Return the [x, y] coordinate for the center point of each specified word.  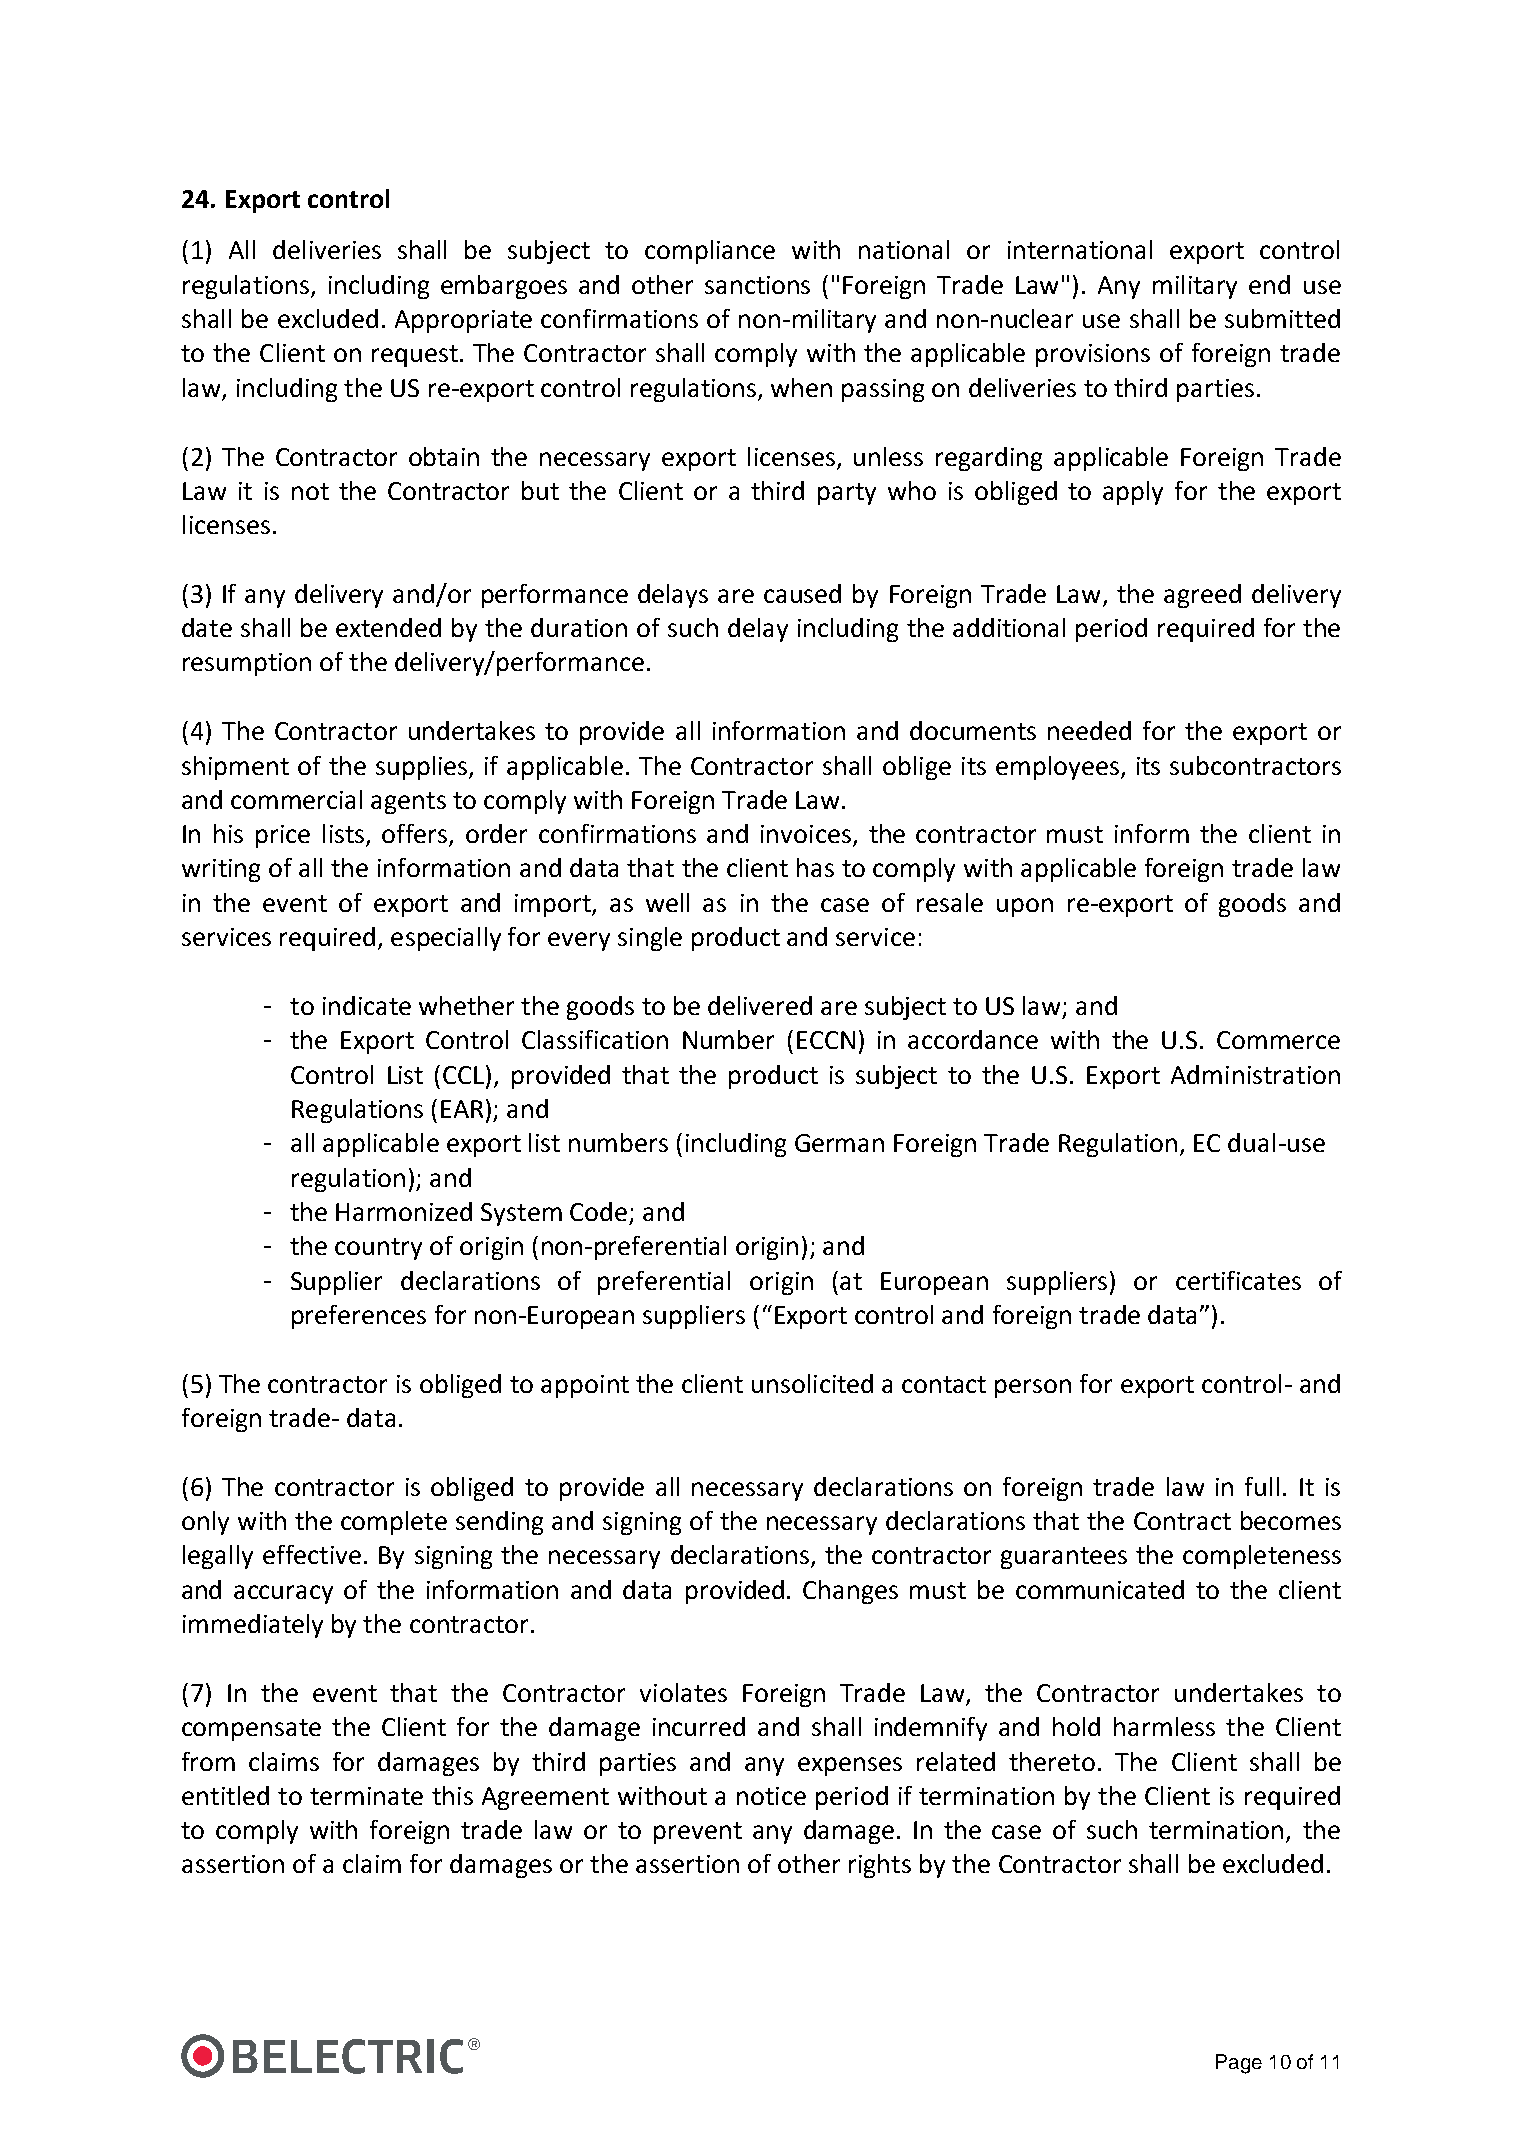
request [415, 356]
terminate [366, 1796]
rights [880, 1866]
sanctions [757, 285]
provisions [1093, 355]
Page [1239, 2064]
